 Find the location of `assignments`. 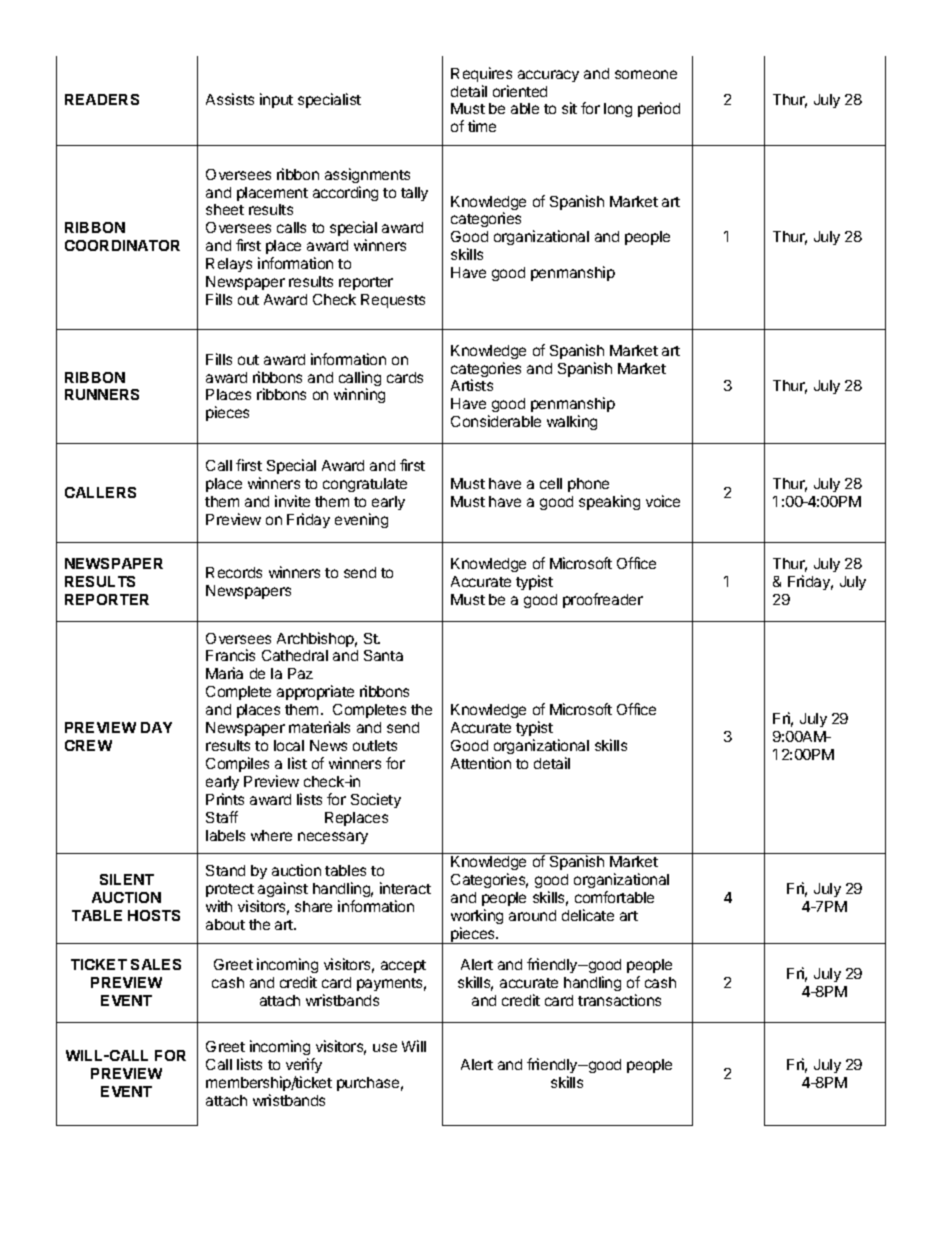

assignments is located at coordinates (367, 175).
